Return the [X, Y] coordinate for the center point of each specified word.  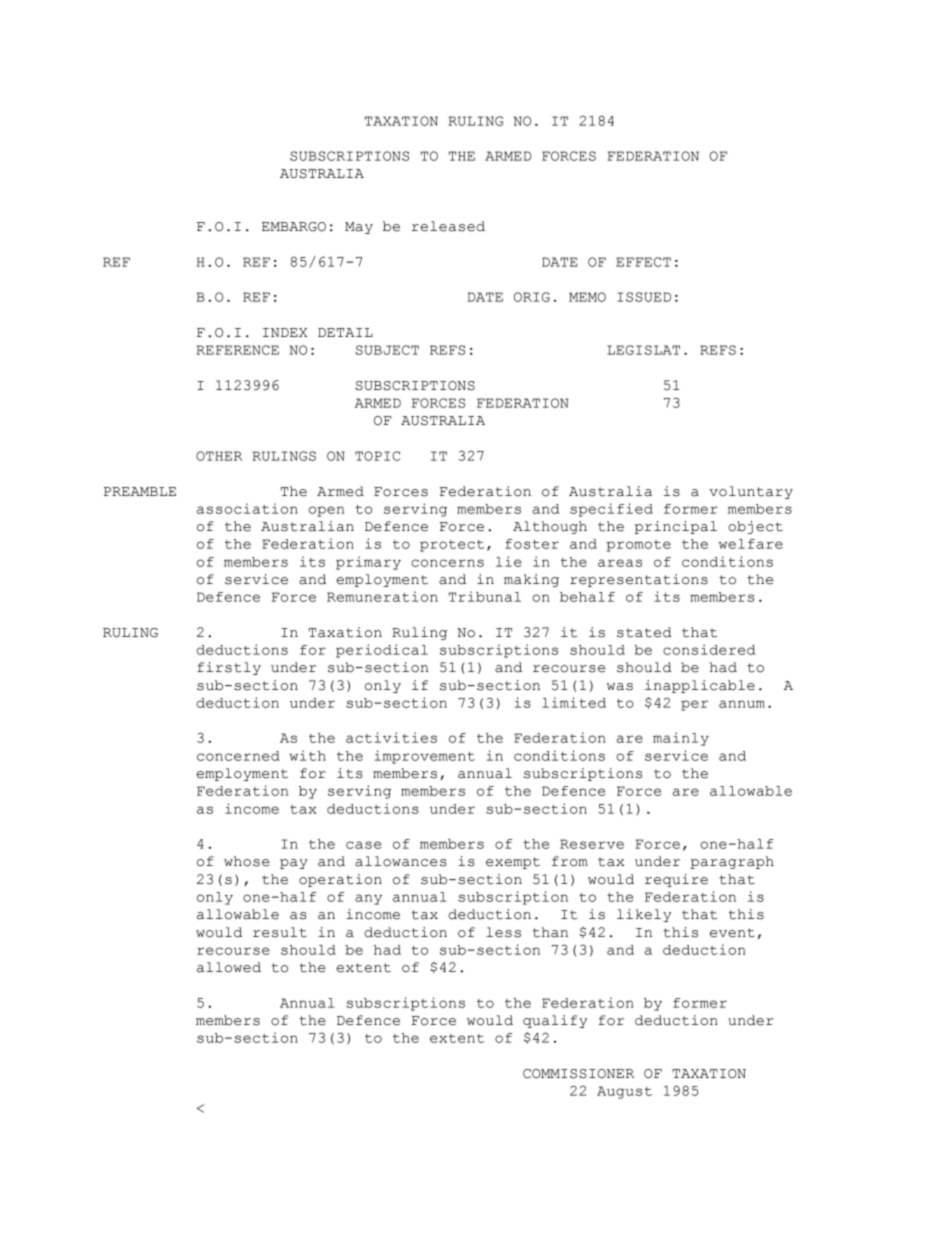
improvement [425, 757]
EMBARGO [294, 227]
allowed [229, 967]
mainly [681, 739]
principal [675, 527]
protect [452, 546]
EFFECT [643, 262]
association [247, 508]
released [448, 226]
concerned [238, 756]
